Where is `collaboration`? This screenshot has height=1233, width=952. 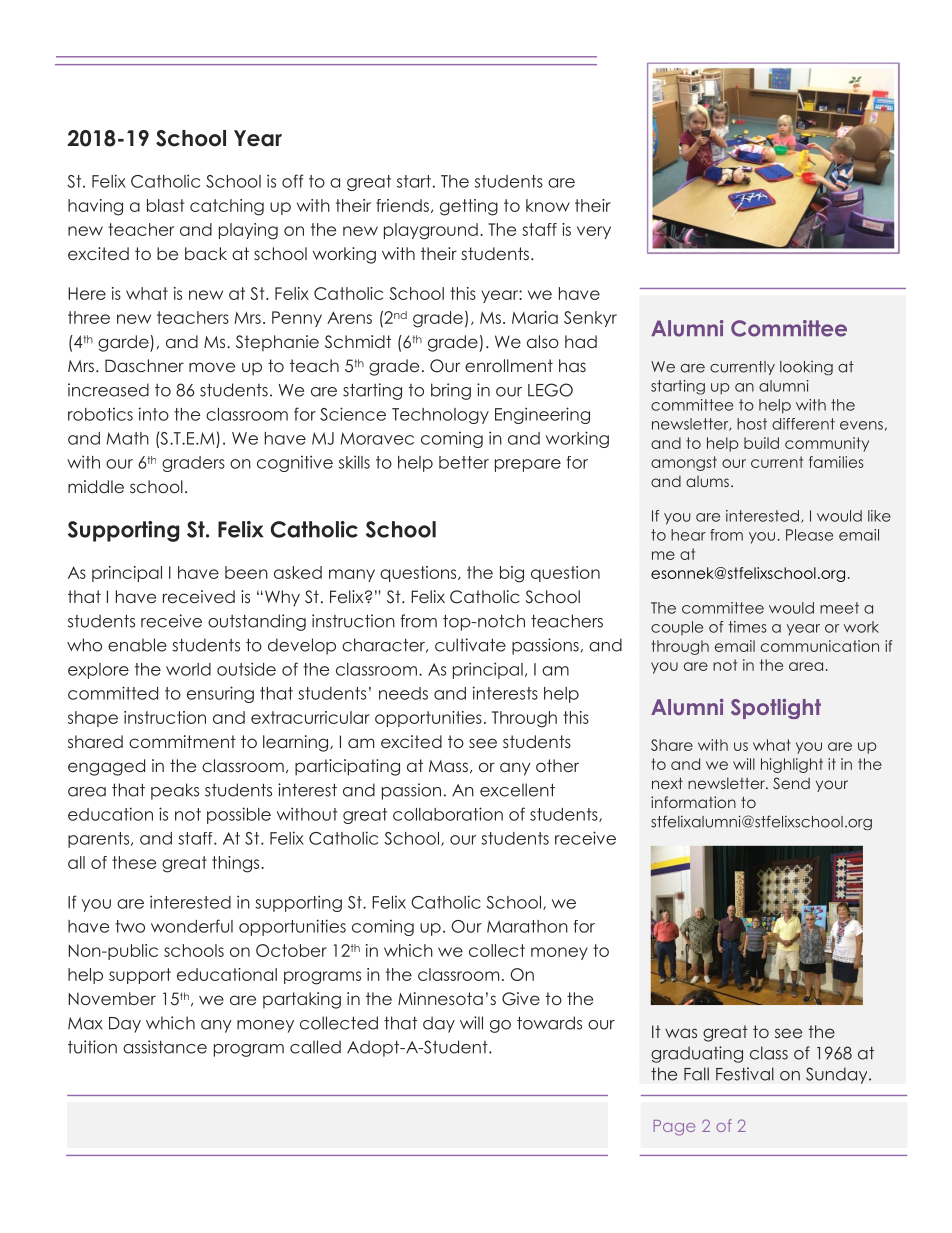
collaboration is located at coordinates (448, 814).
